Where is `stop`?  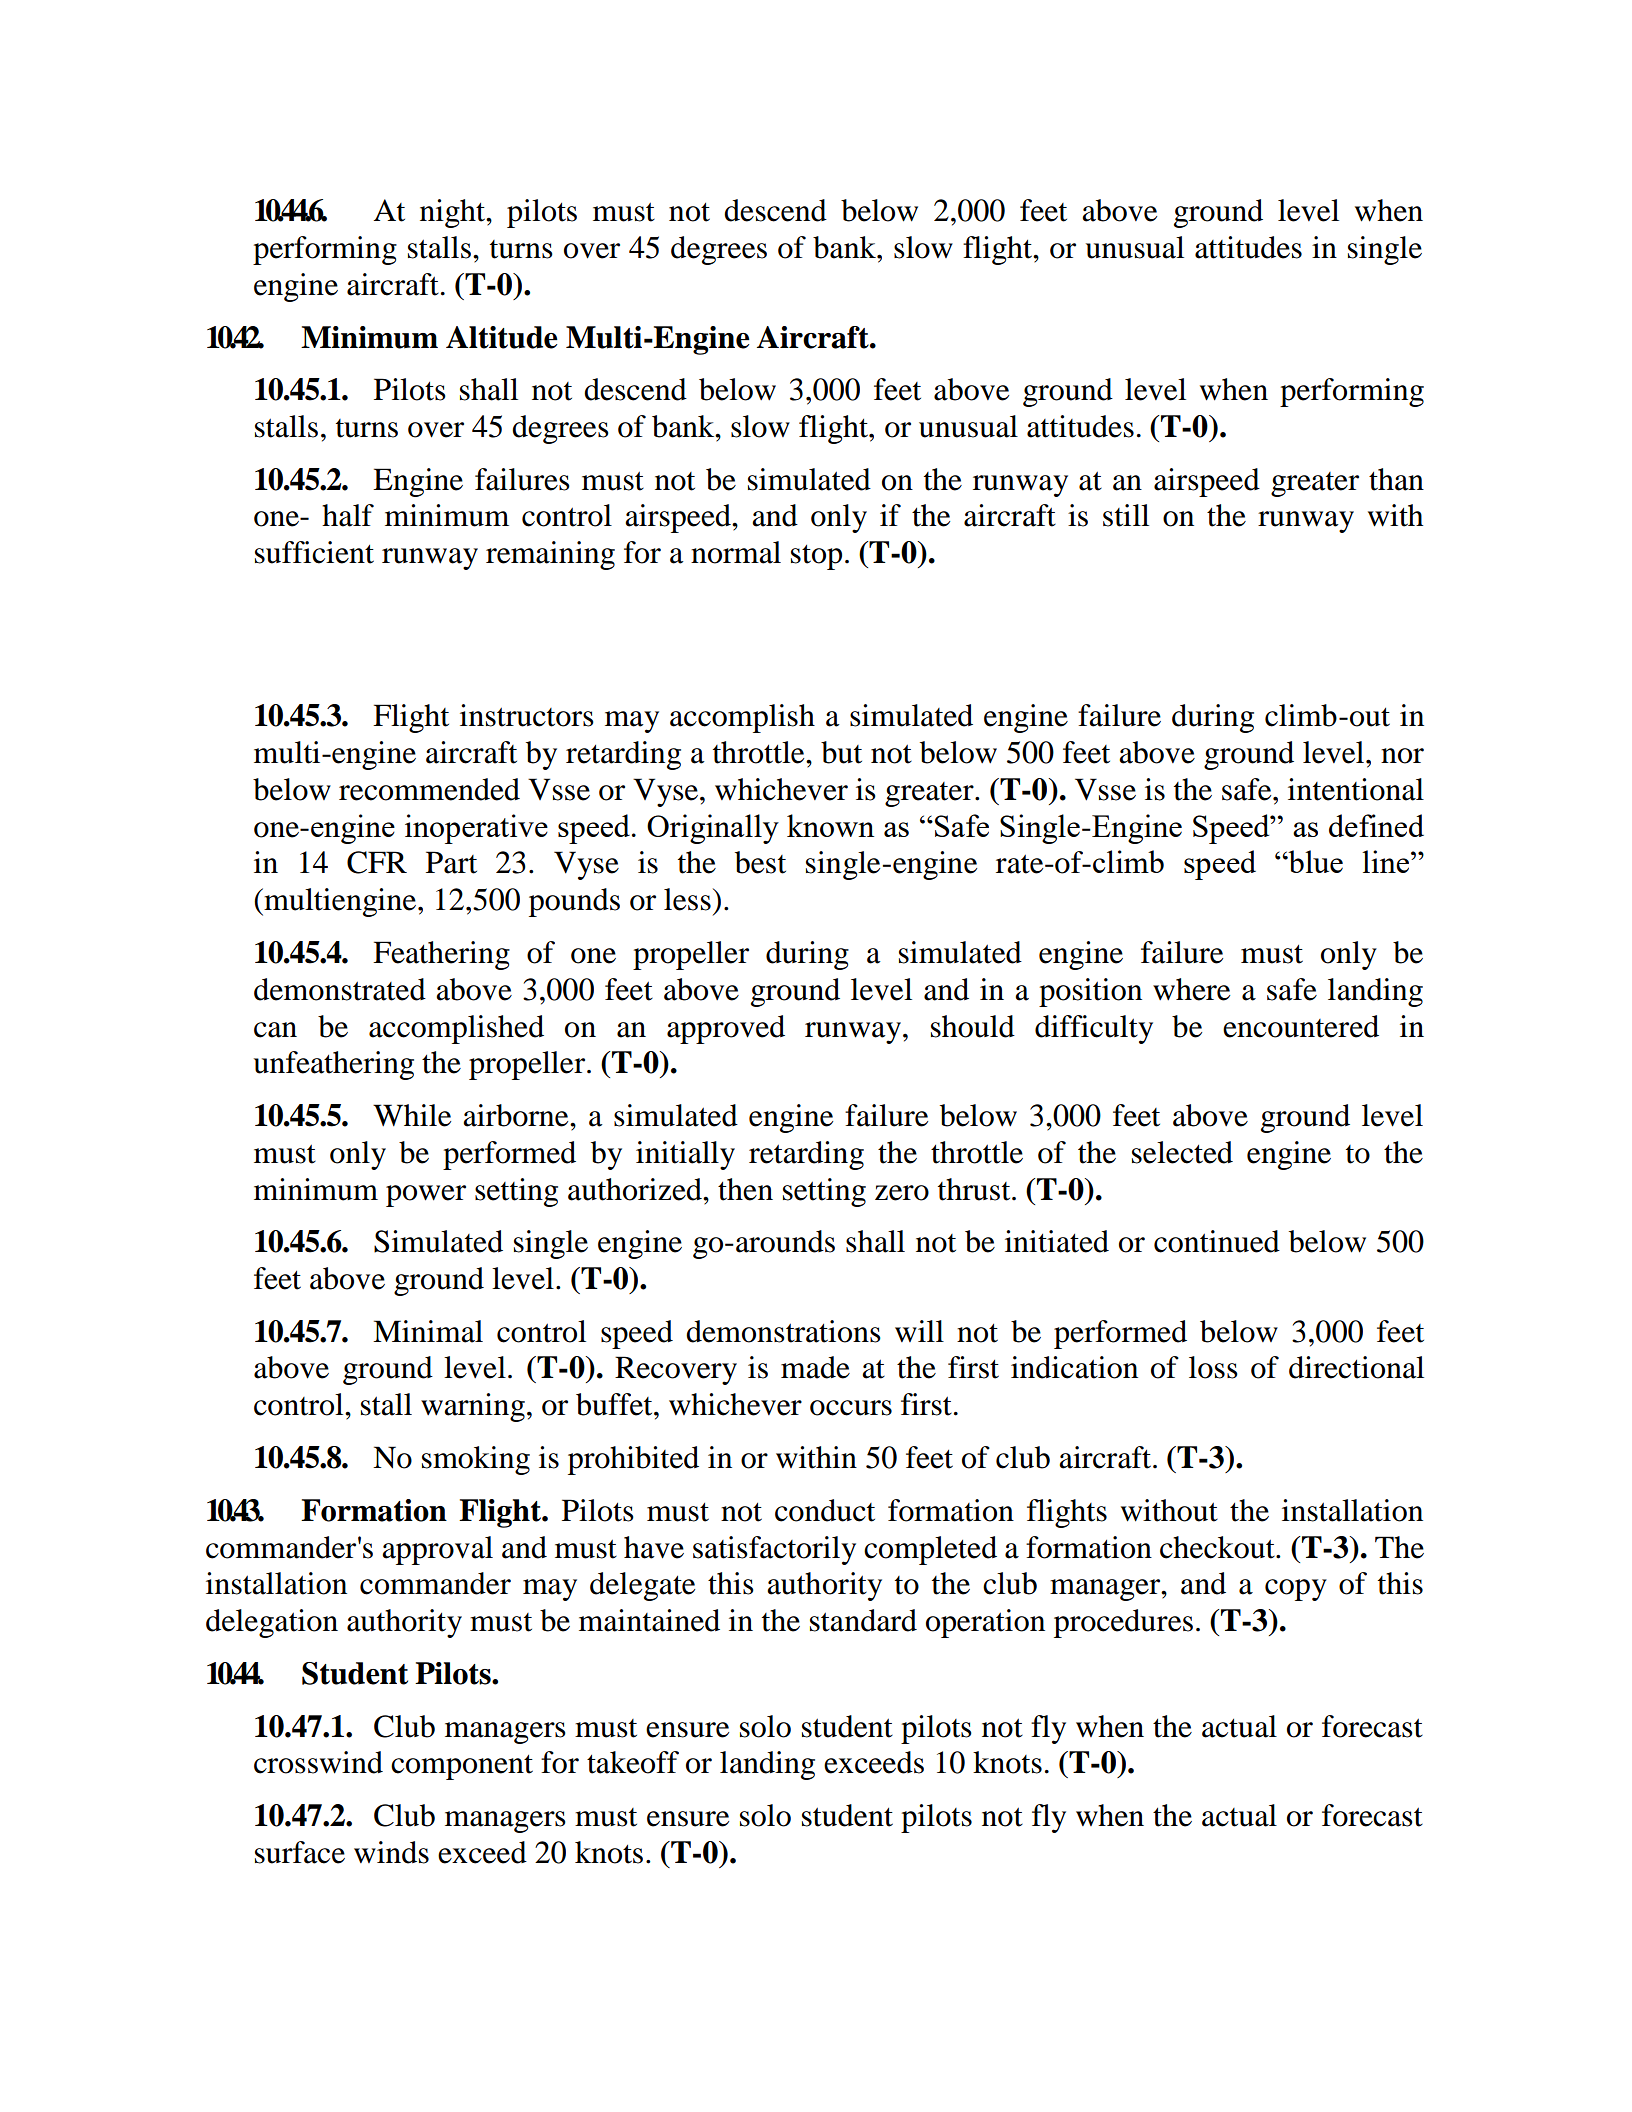
stop is located at coordinates (816, 557).
